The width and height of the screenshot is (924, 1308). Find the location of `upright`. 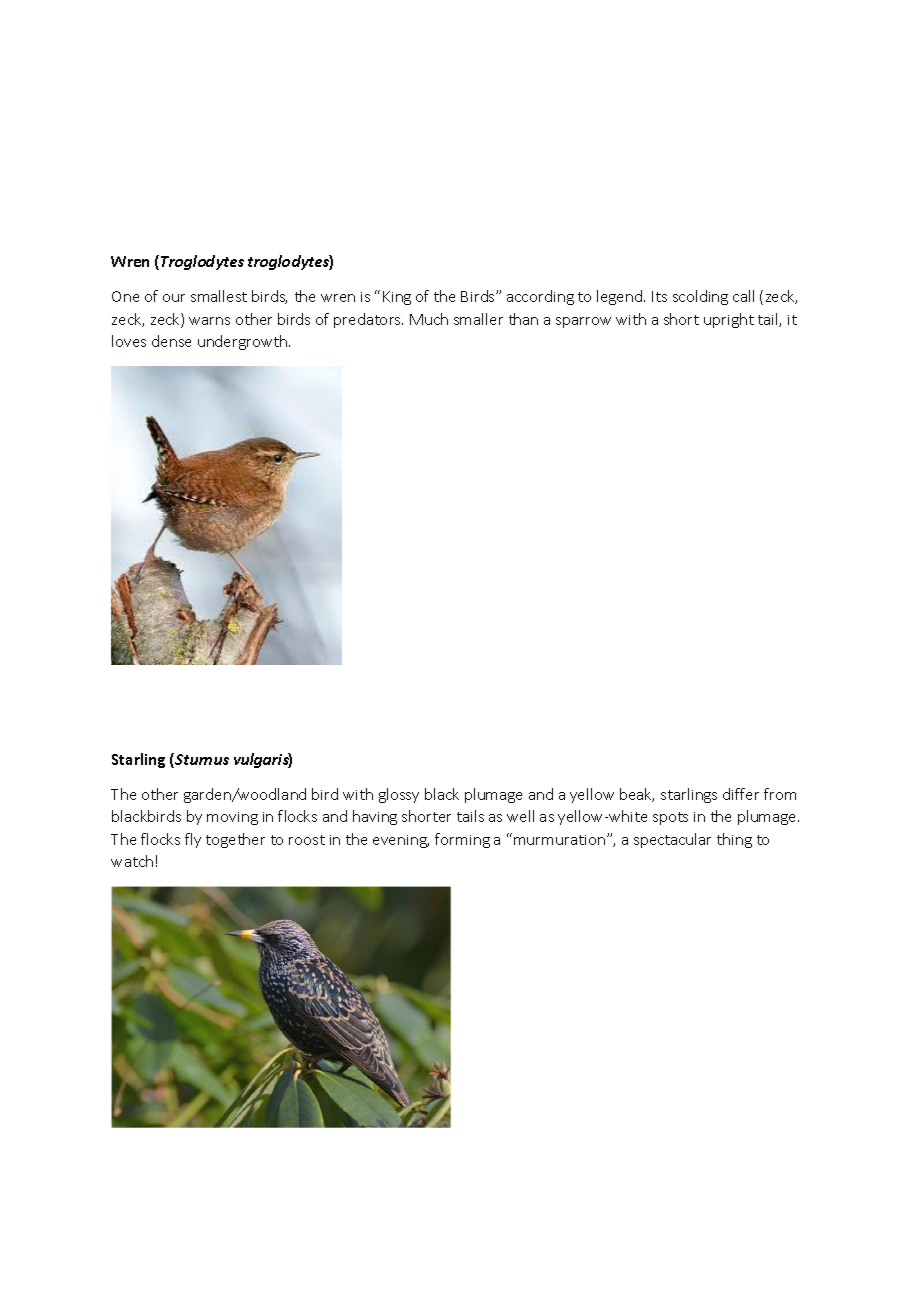

upright is located at coordinates (729, 320).
